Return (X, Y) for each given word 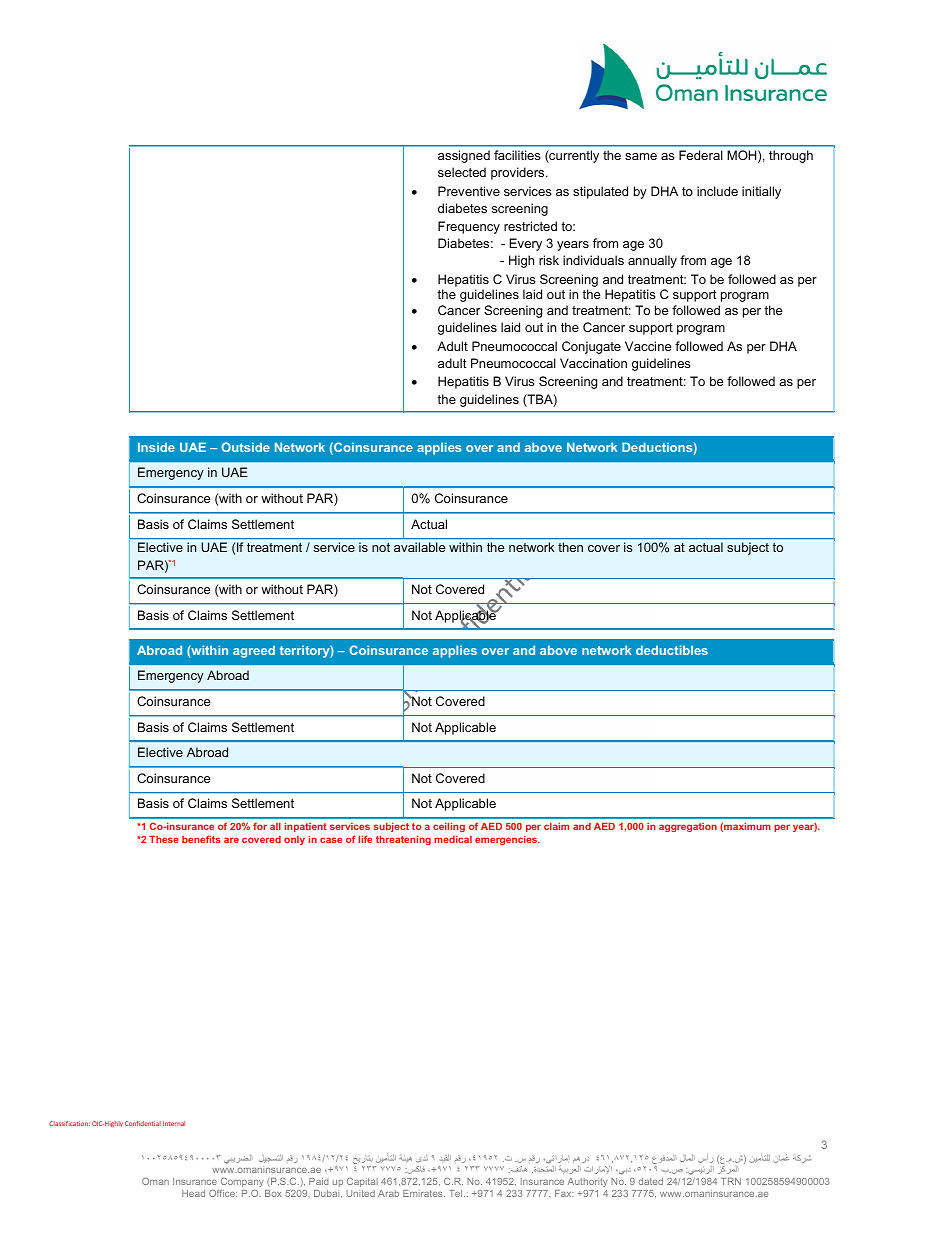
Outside (245, 447)
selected (462, 172)
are (231, 840)
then (570, 547)
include (717, 191)
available (419, 547)
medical (453, 839)
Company (242, 1182)
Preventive (469, 191)
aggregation (688, 827)
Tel (457, 1193)
